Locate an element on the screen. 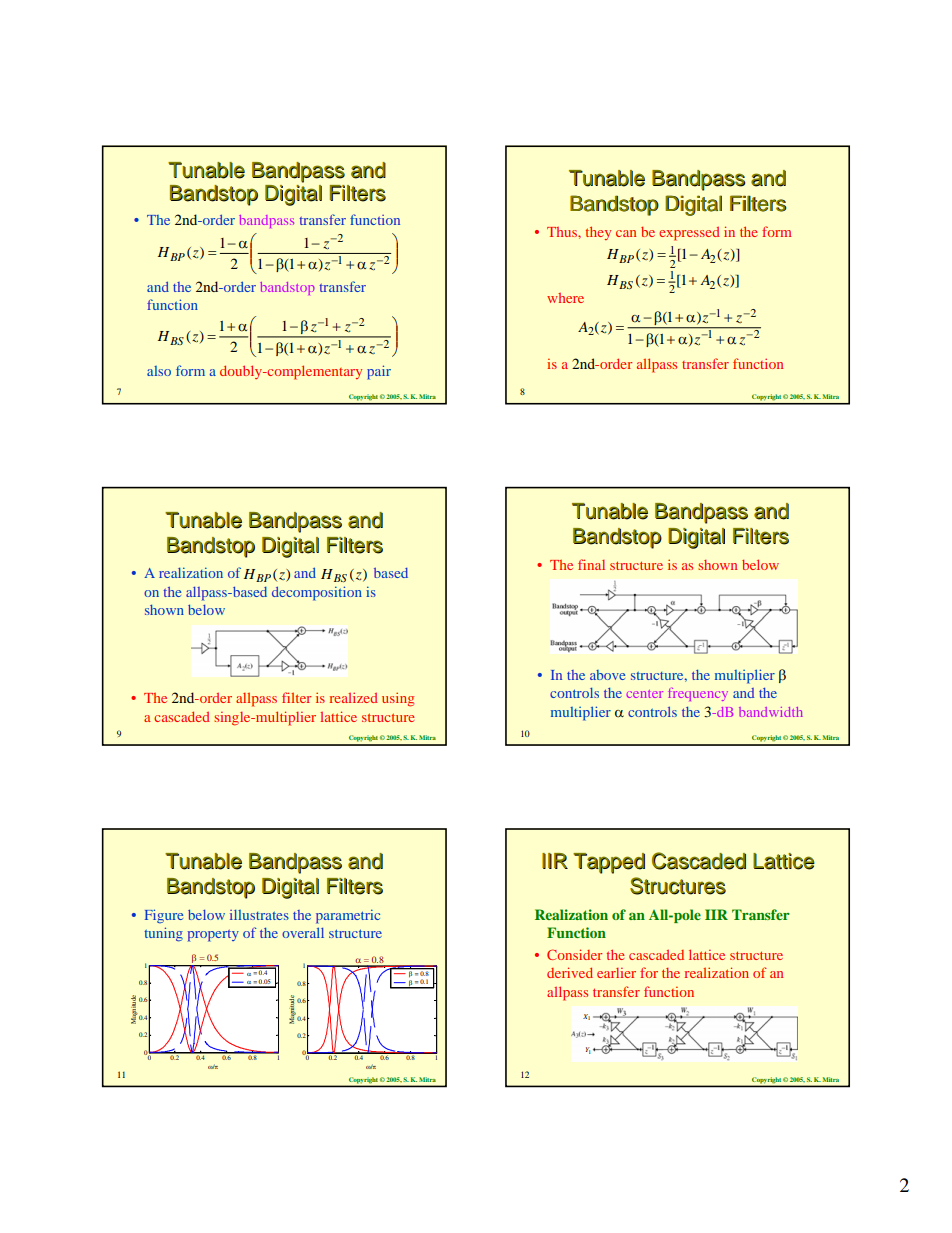 This screenshot has height=1233, width=952. expressed is located at coordinates (689, 234).
